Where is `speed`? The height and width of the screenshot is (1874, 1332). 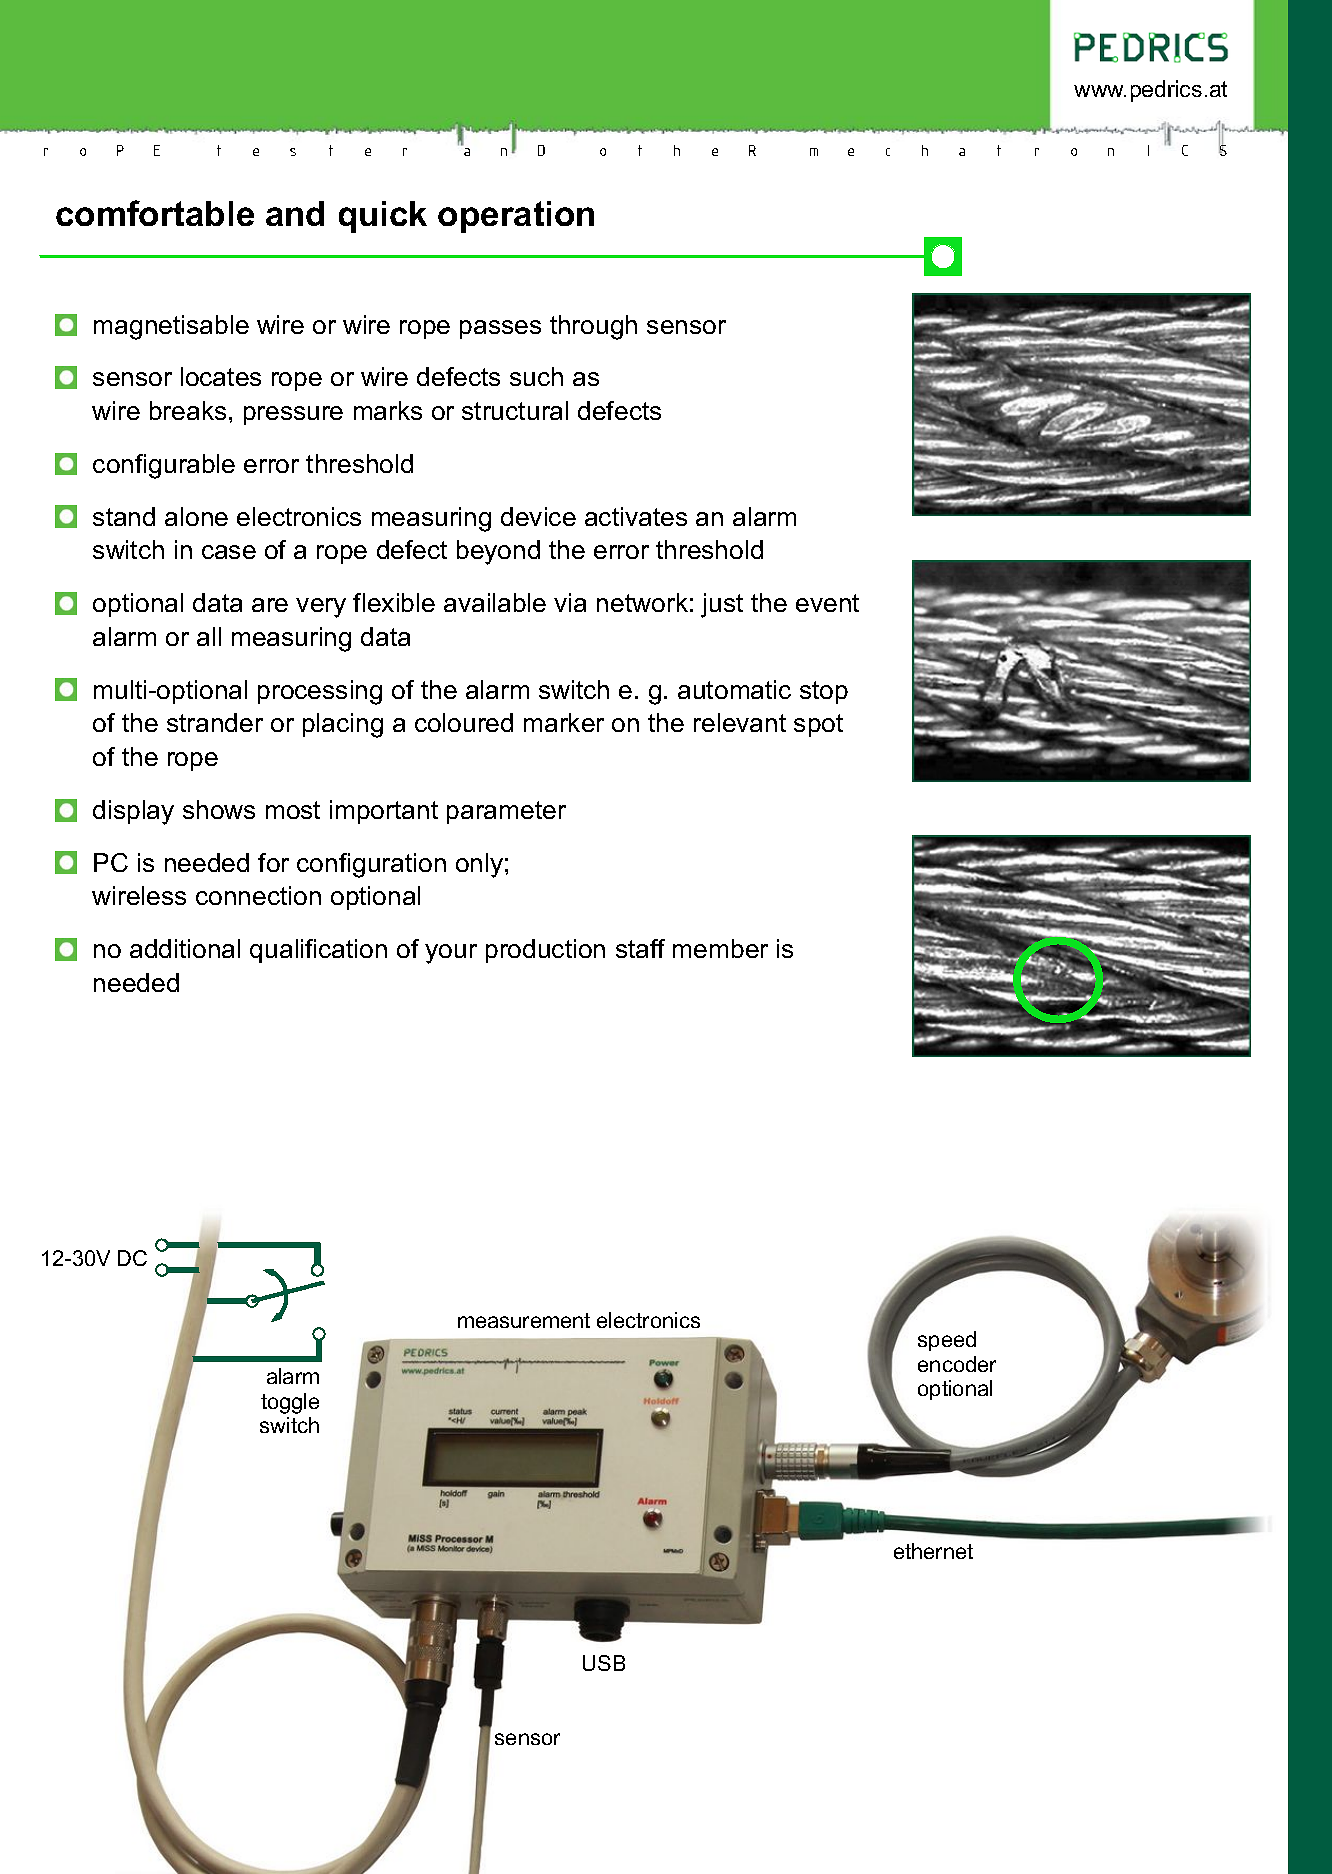
speed is located at coordinates (947, 1341).
